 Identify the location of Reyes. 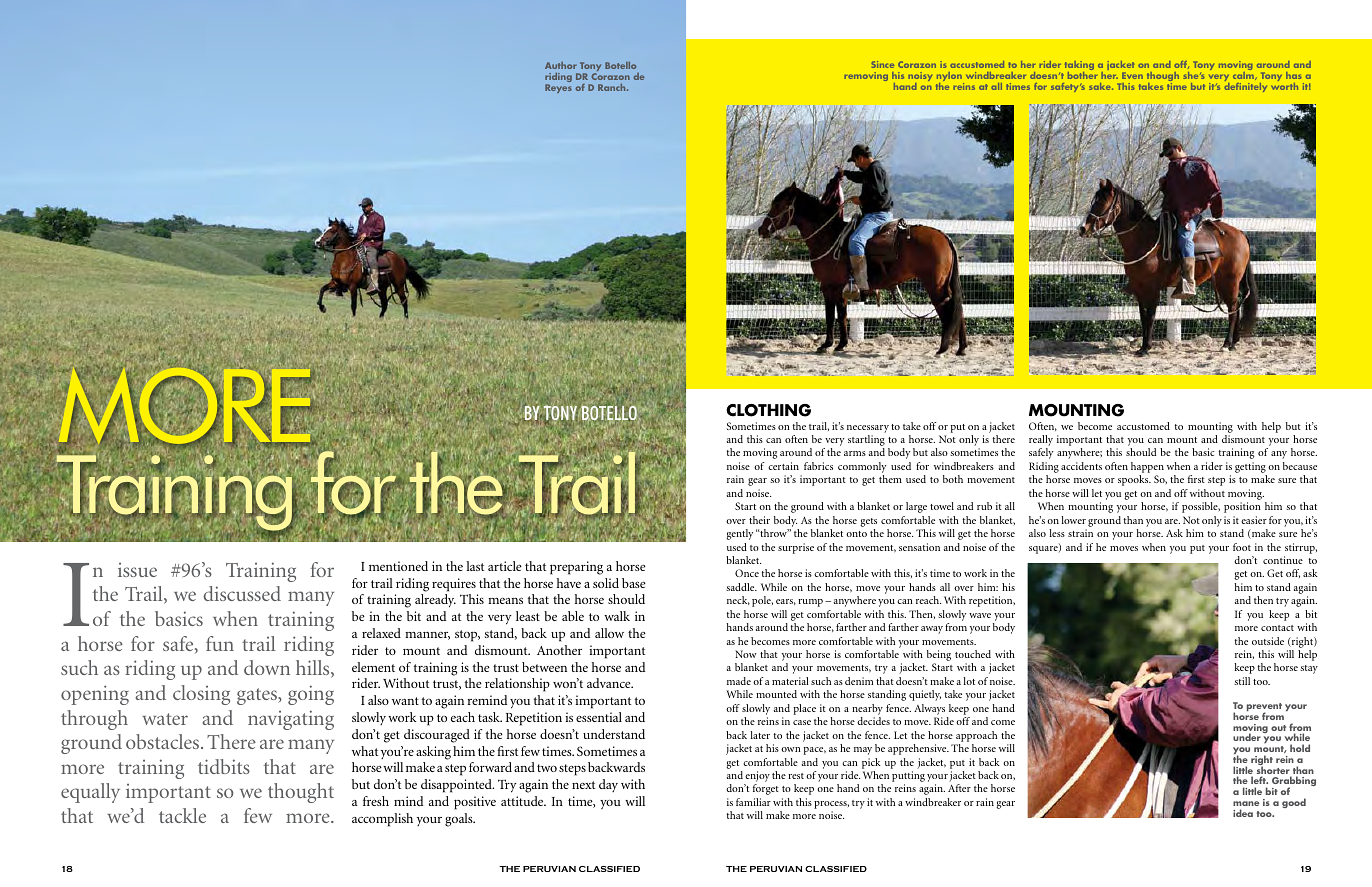
(558, 88).
